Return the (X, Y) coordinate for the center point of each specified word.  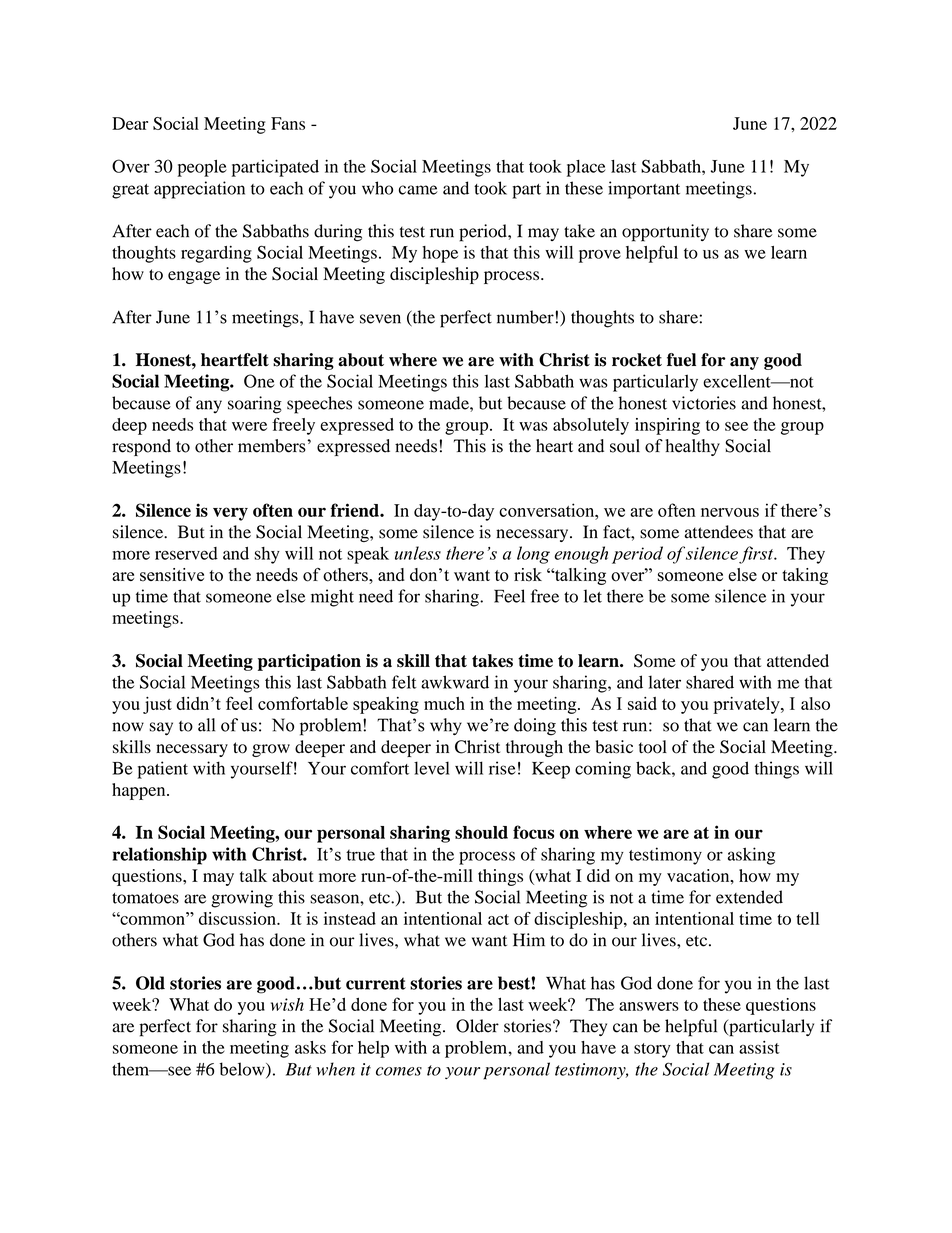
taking (805, 576)
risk (528, 575)
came (418, 190)
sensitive (172, 575)
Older (477, 1026)
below (243, 1070)
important (644, 190)
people (202, 168)
